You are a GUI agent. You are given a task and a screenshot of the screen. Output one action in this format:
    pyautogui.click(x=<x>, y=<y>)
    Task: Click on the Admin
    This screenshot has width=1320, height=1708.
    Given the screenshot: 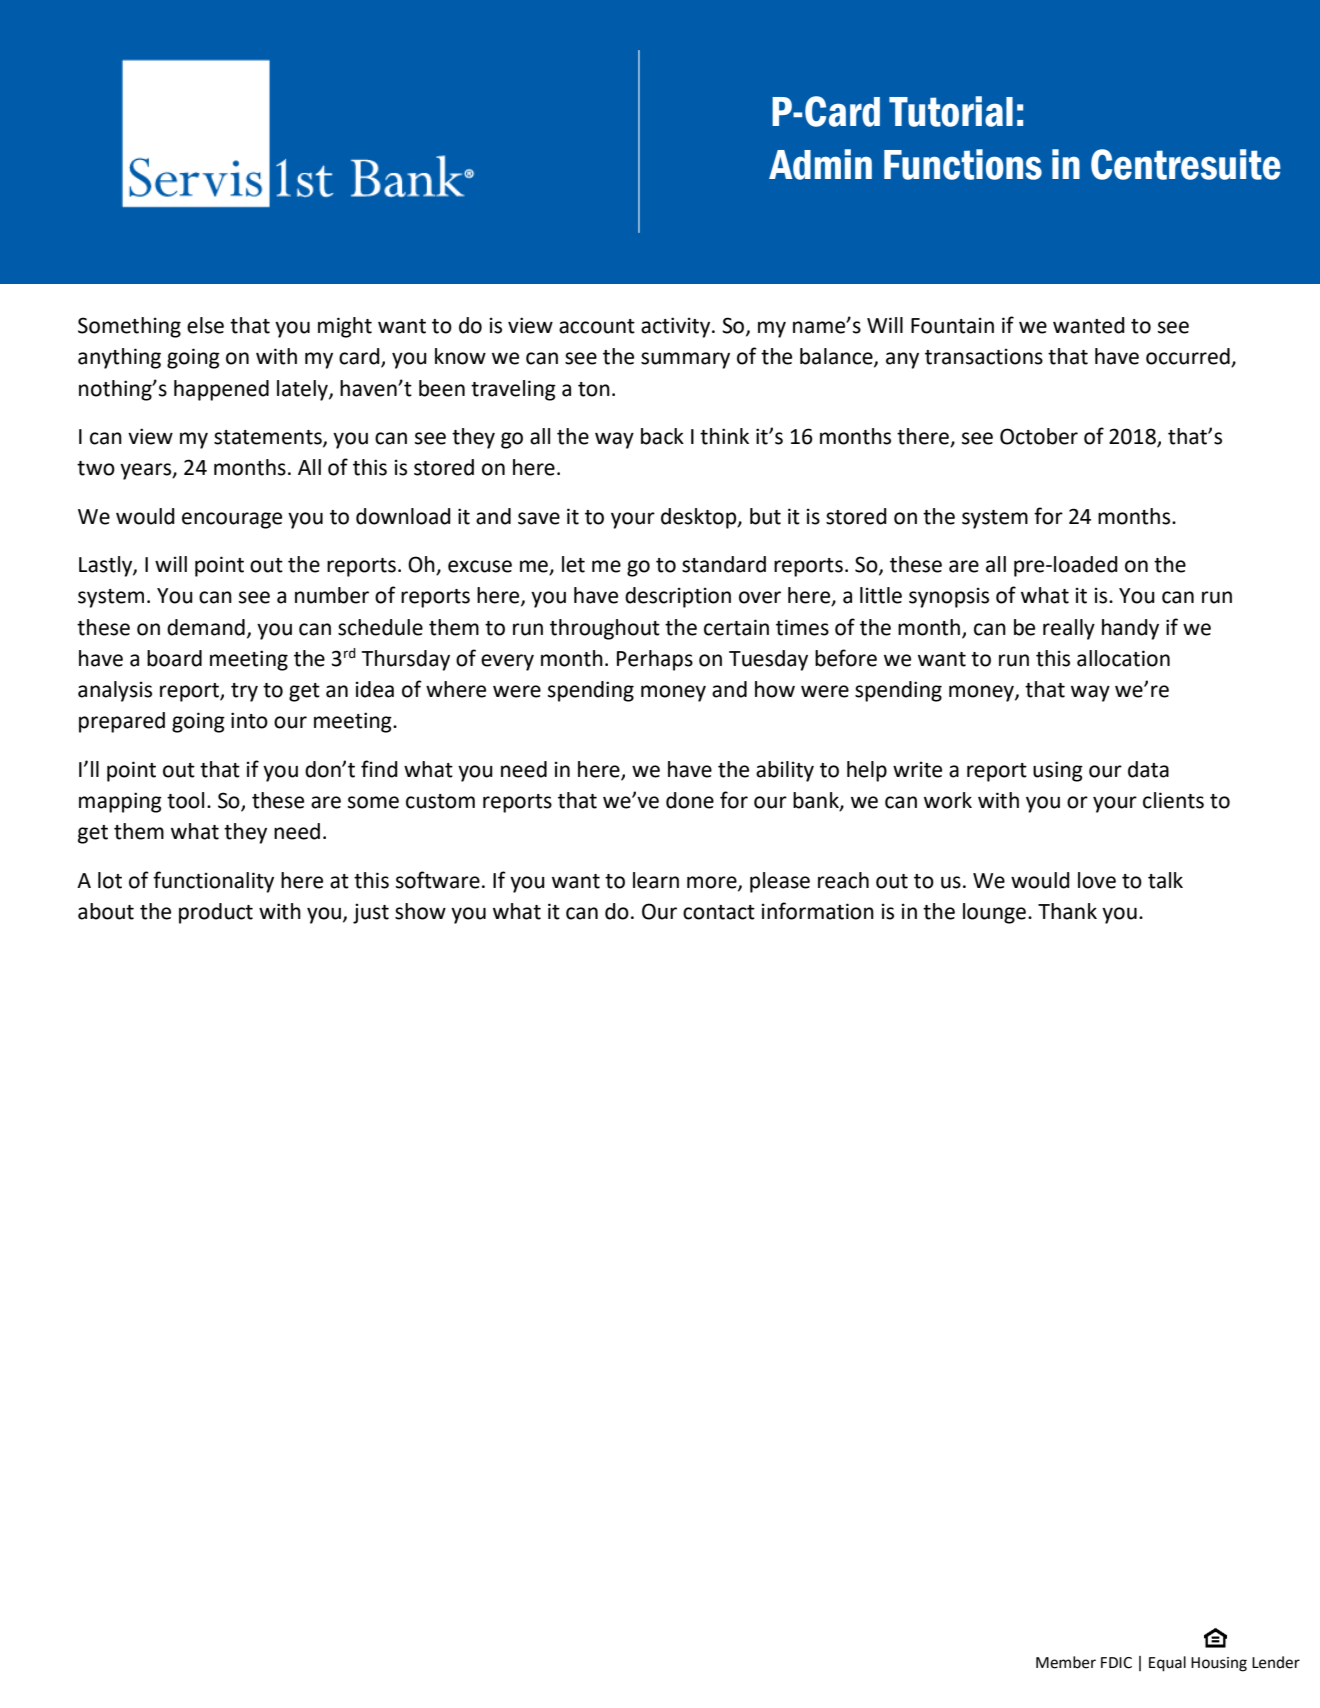 What is the action you would take?
    pyautogui.click(x=820, y=164)
